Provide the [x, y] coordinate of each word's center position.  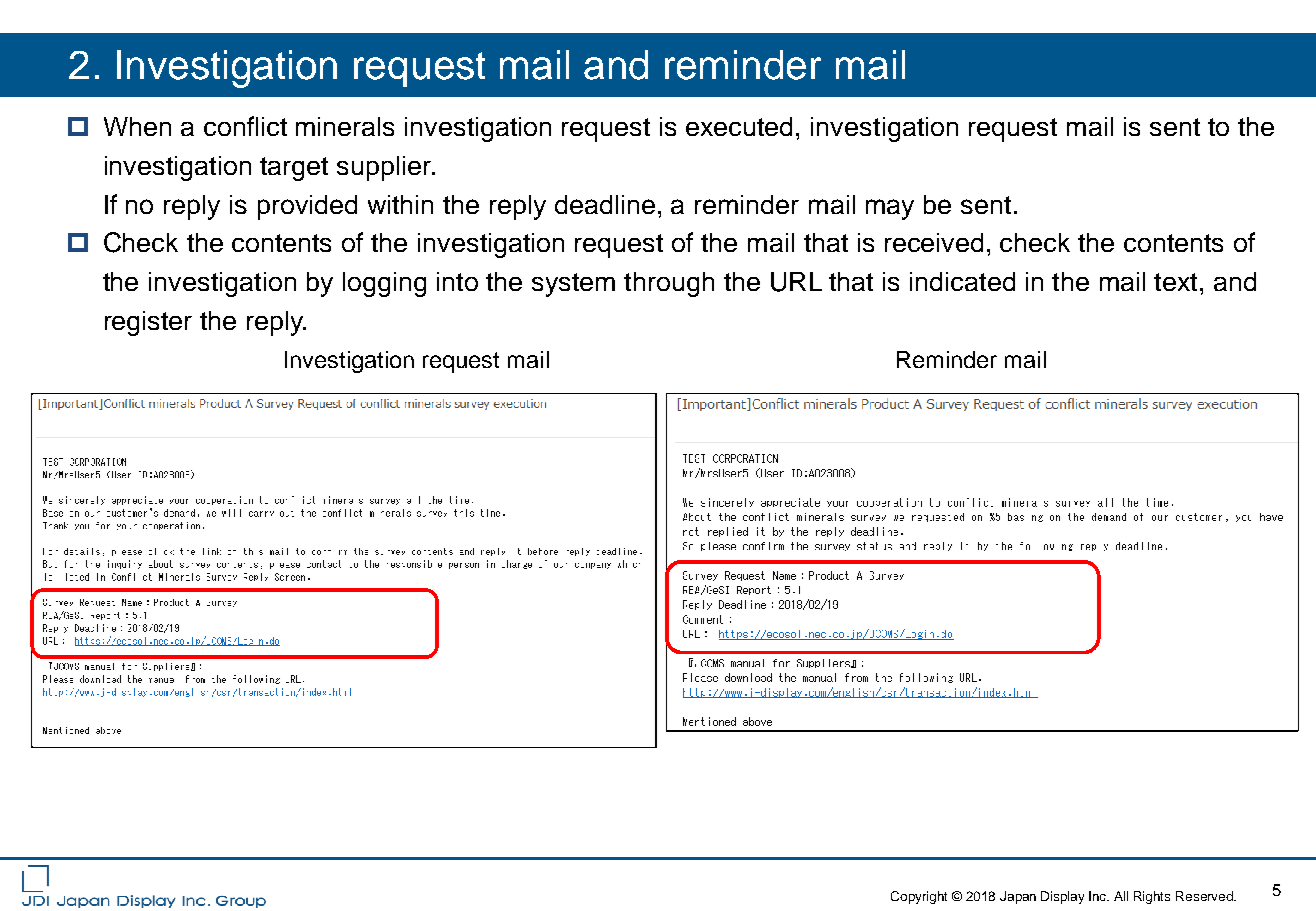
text [1175, 282]
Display [1062, 897]
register [148, 323]
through [669, 284]
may [890, 209]
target [294, 169]
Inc [1099, 896]
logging [384, 284]
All [1121, 896]
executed [739, 126]
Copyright [919, 897]
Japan [1018, 897]
